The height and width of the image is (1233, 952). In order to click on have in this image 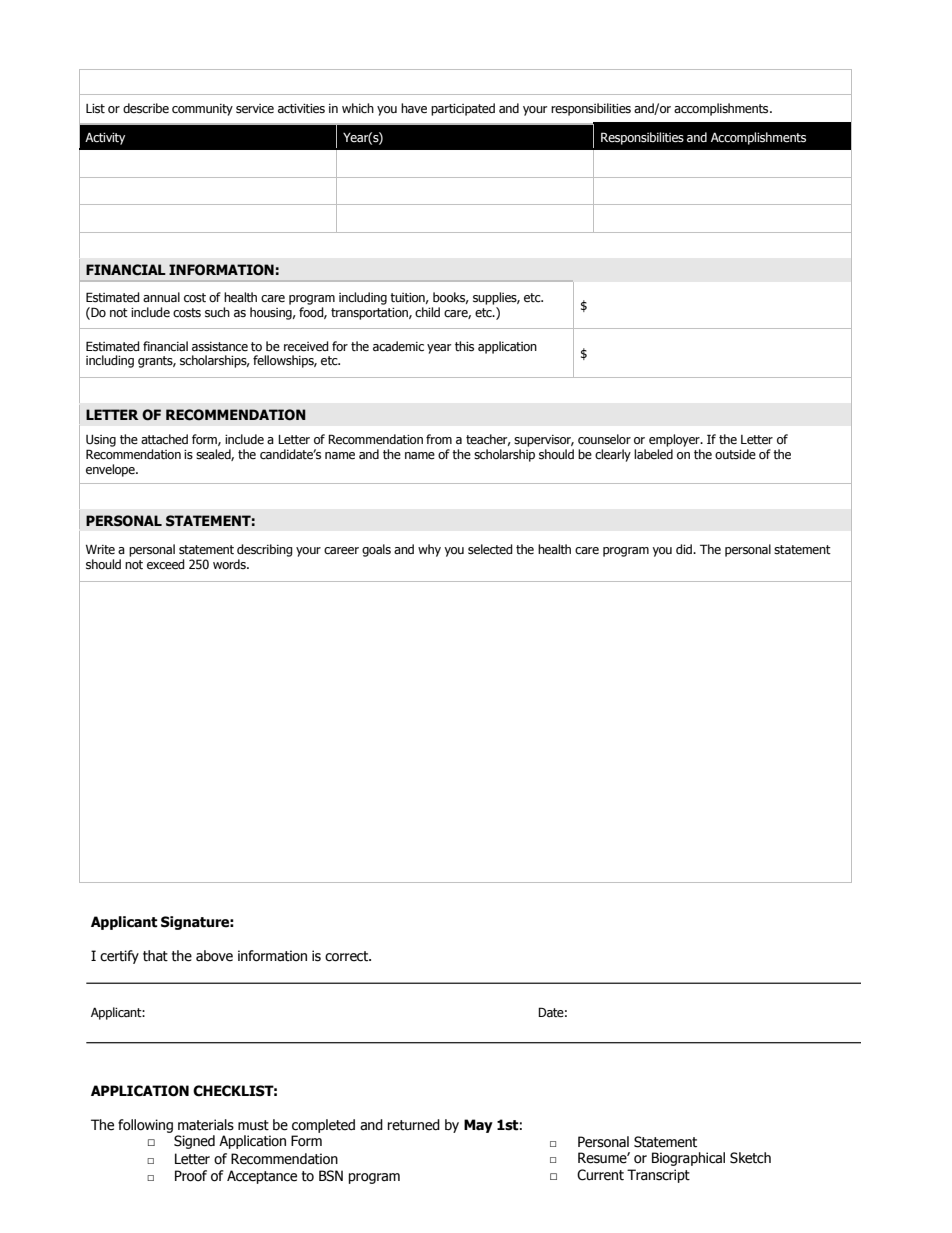, I will do `click(414, 108)`.
